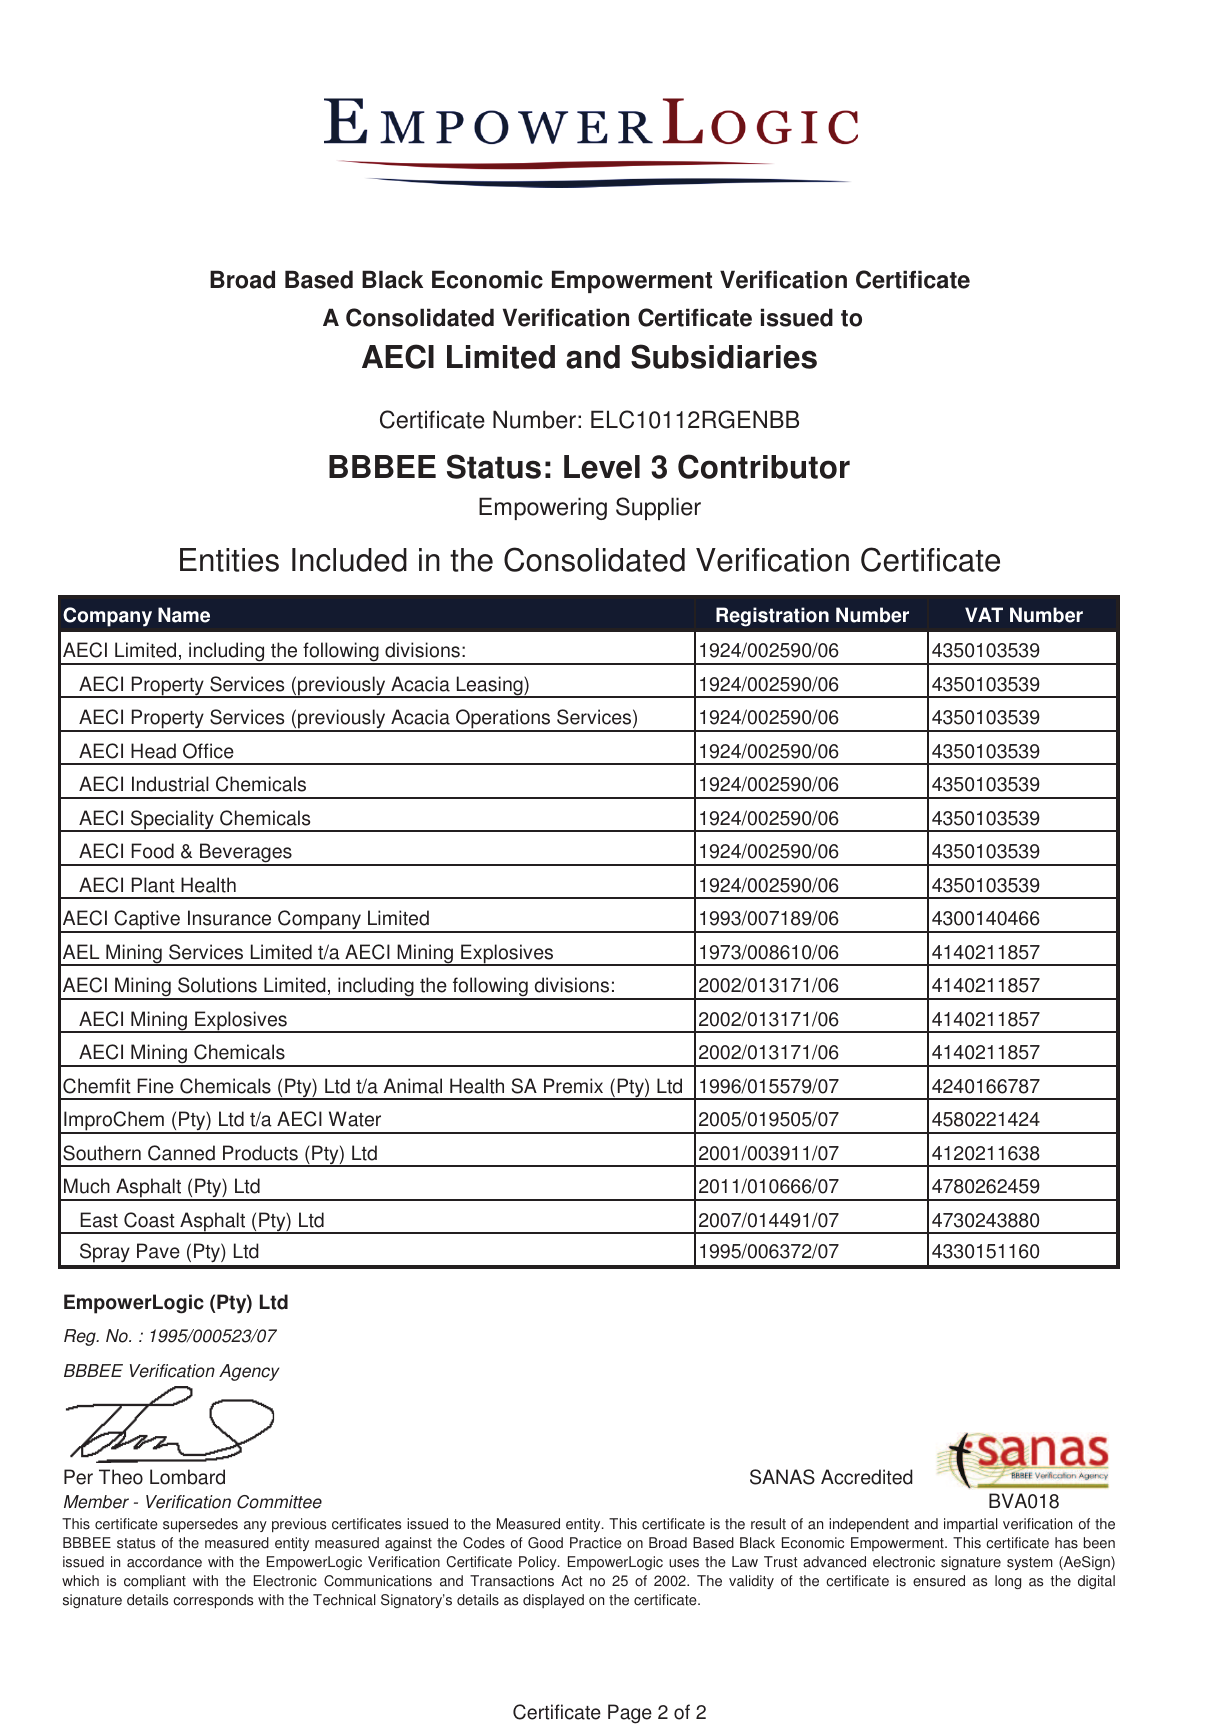  Describe the element at coordinates (764, 466) in the document. I see `Contributor` at that location.
